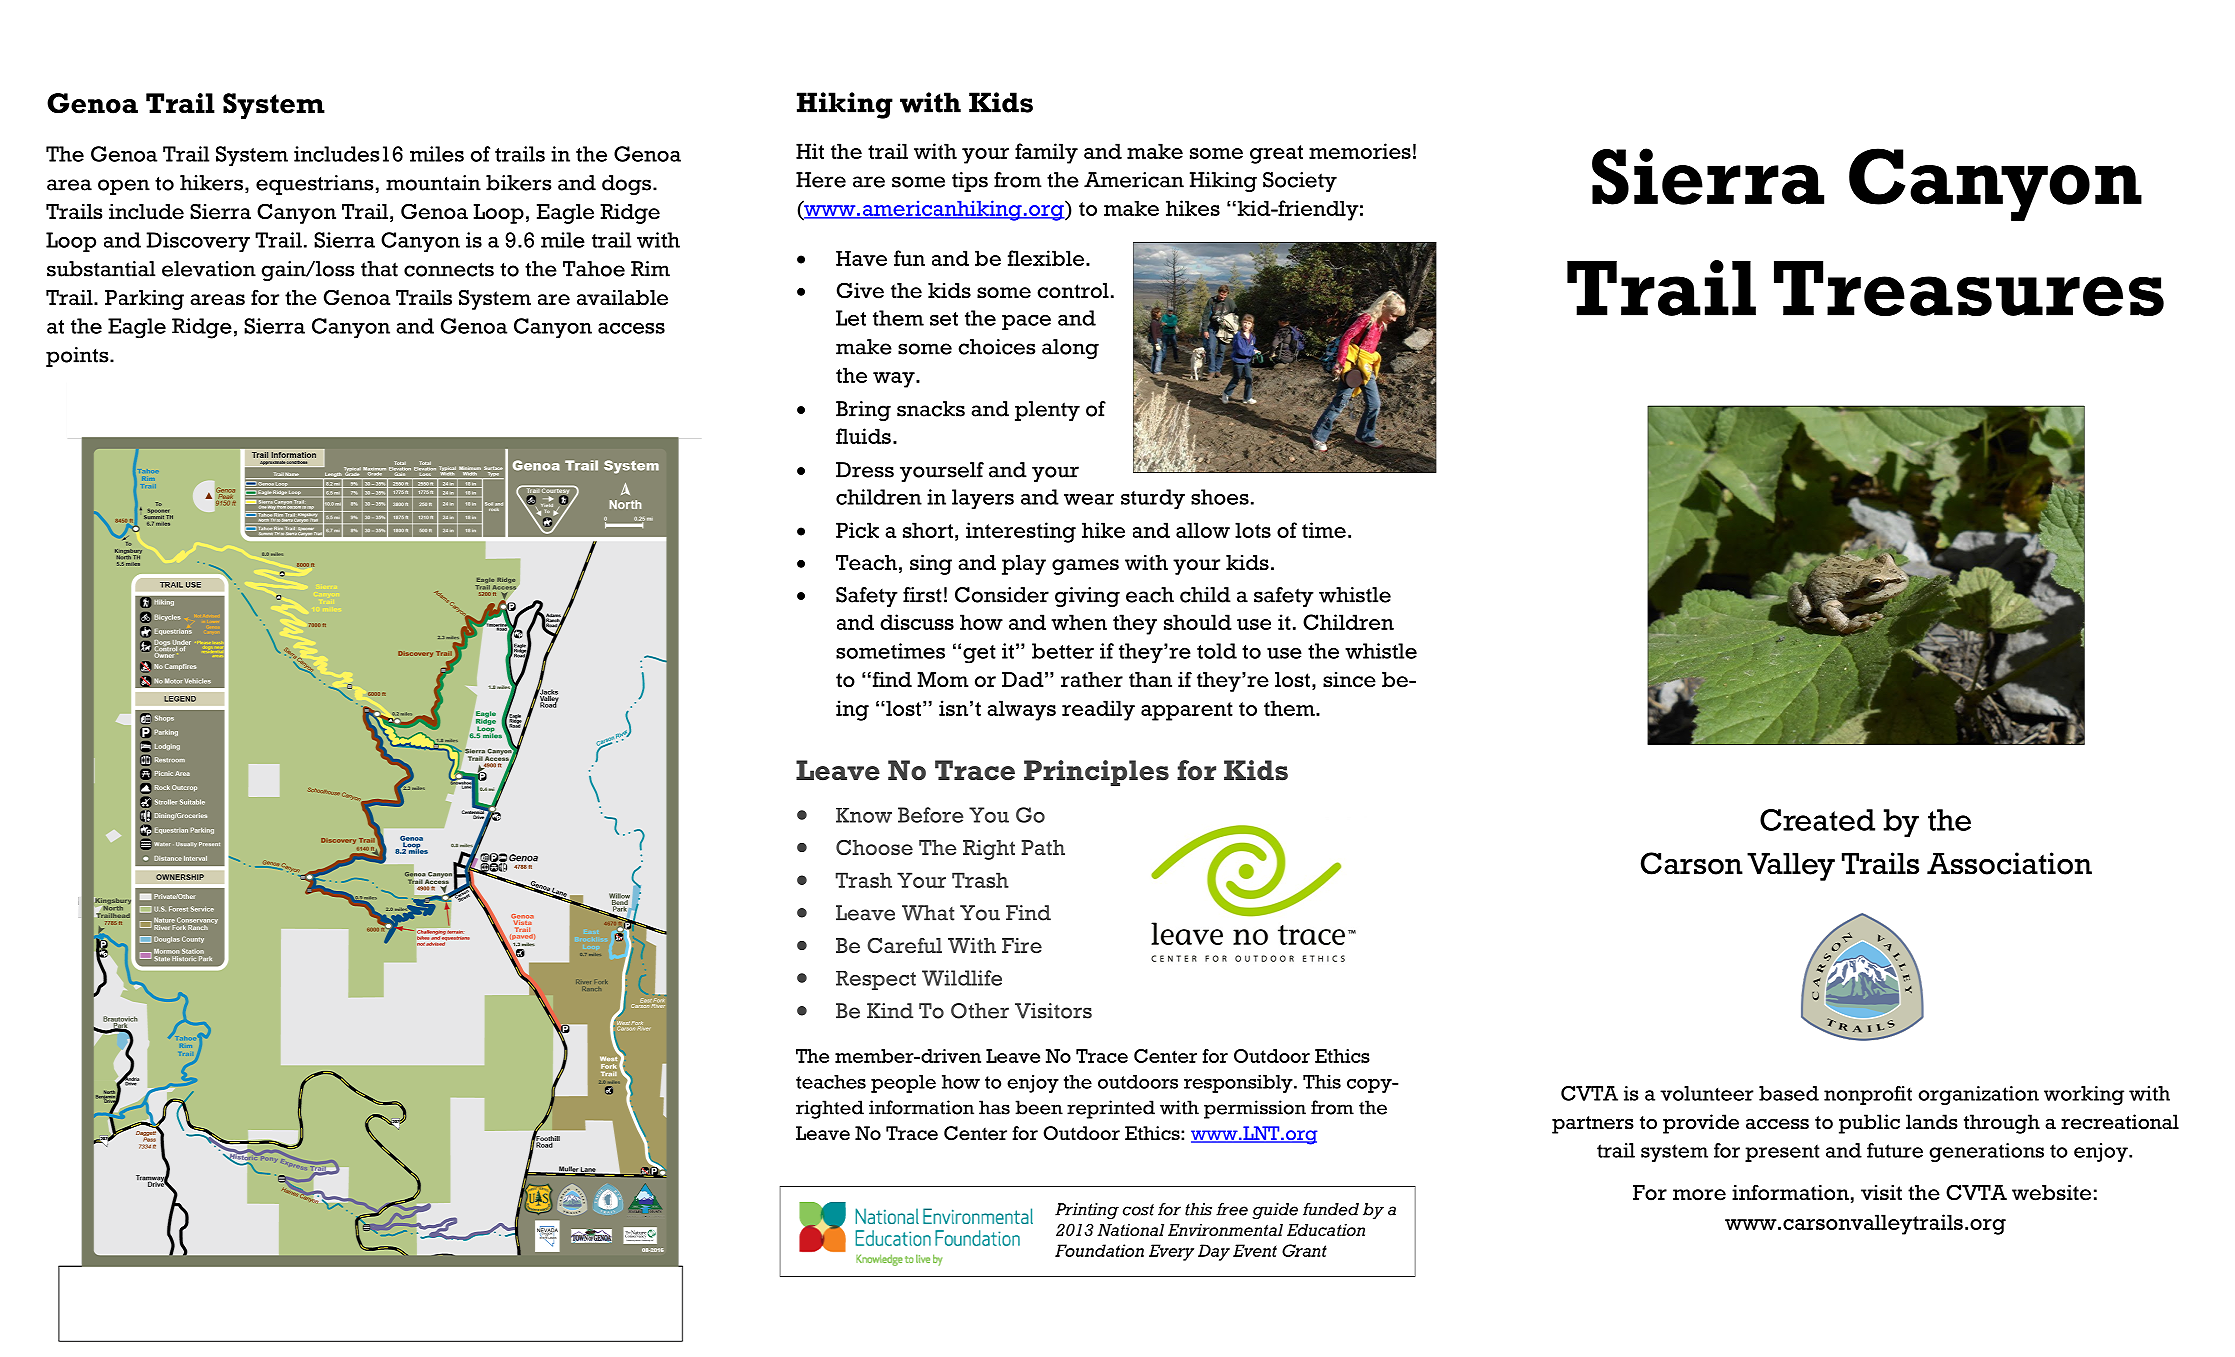  Describe the element at coordinates (2009, 863) in the image. I see `Association` at that location.
